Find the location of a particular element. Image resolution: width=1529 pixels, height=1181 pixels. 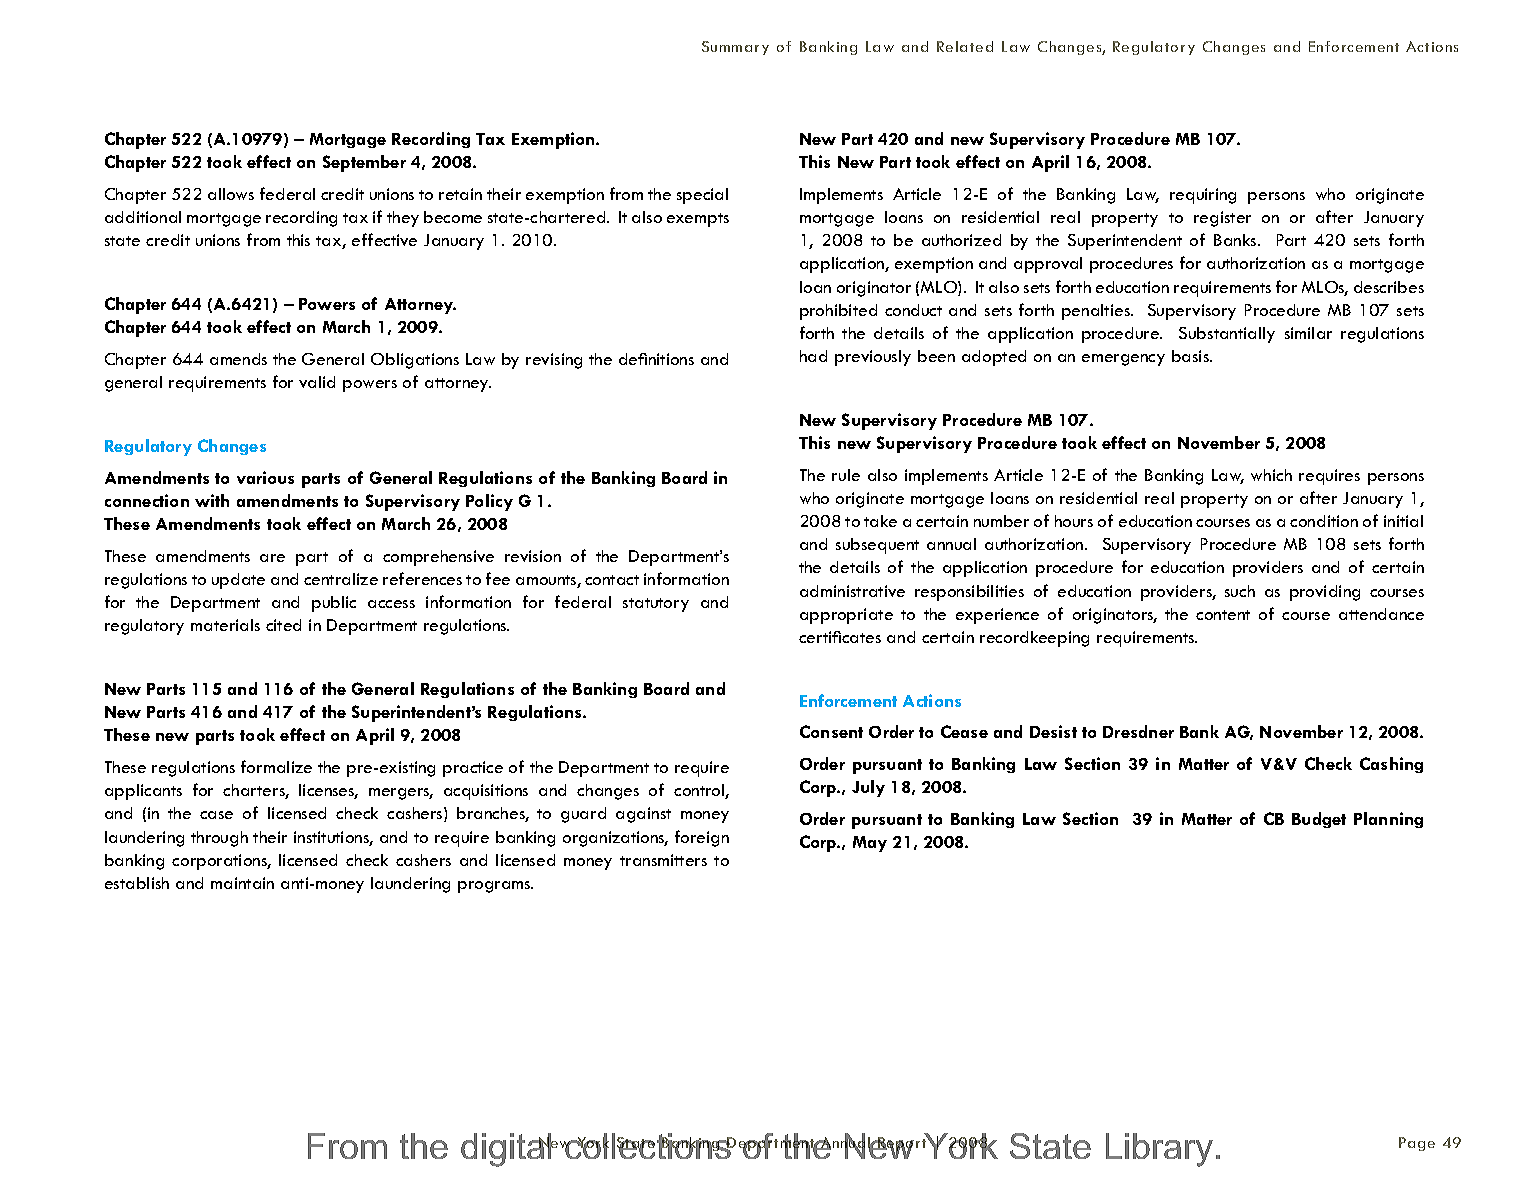

various is located at coordinates (265, 477).
